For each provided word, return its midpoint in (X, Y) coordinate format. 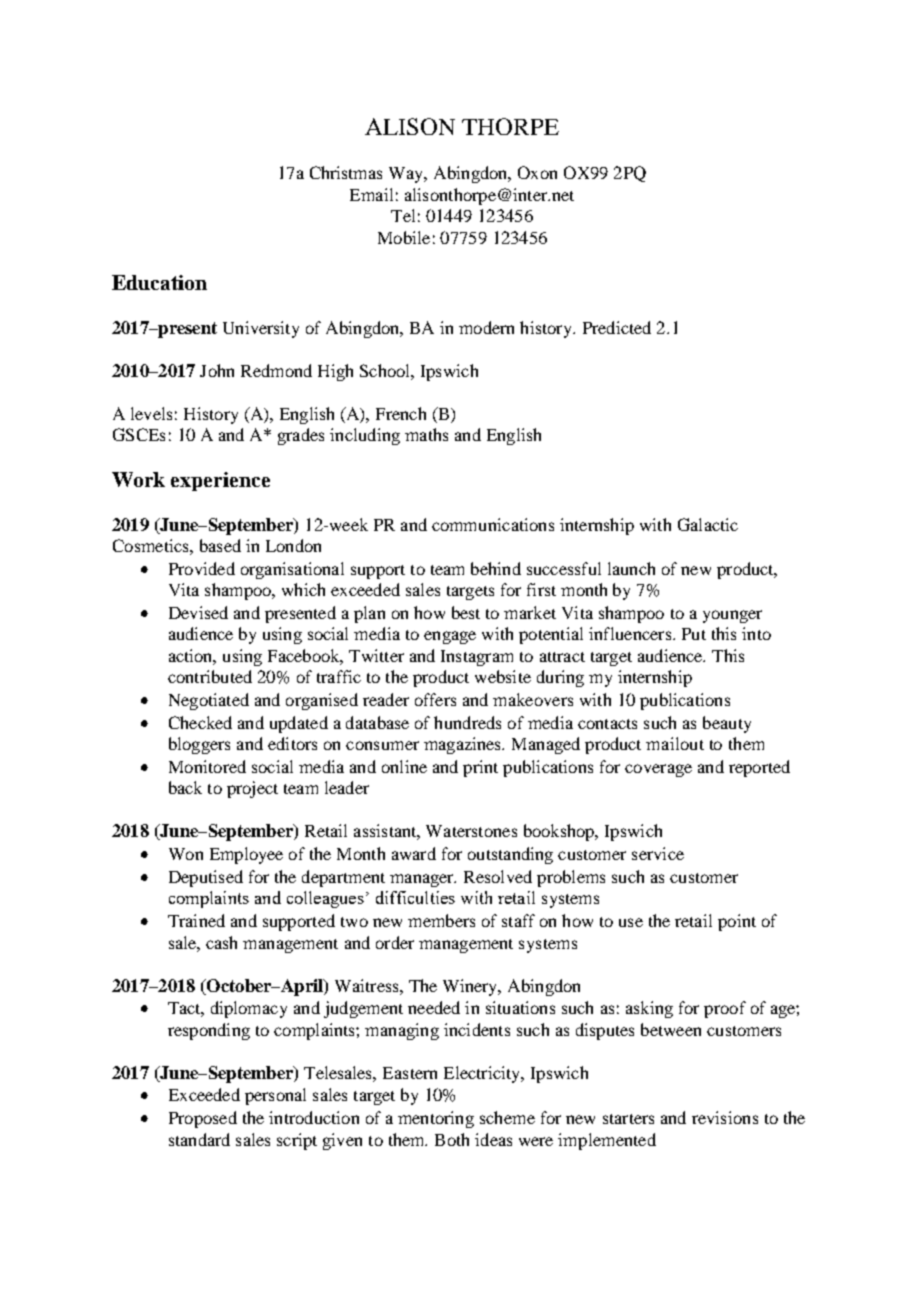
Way (407, 175)
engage (450, 637)
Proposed (203, 1119)
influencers (630, 633)
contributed (210, 676)
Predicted (617, 327)
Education (159, 282)
